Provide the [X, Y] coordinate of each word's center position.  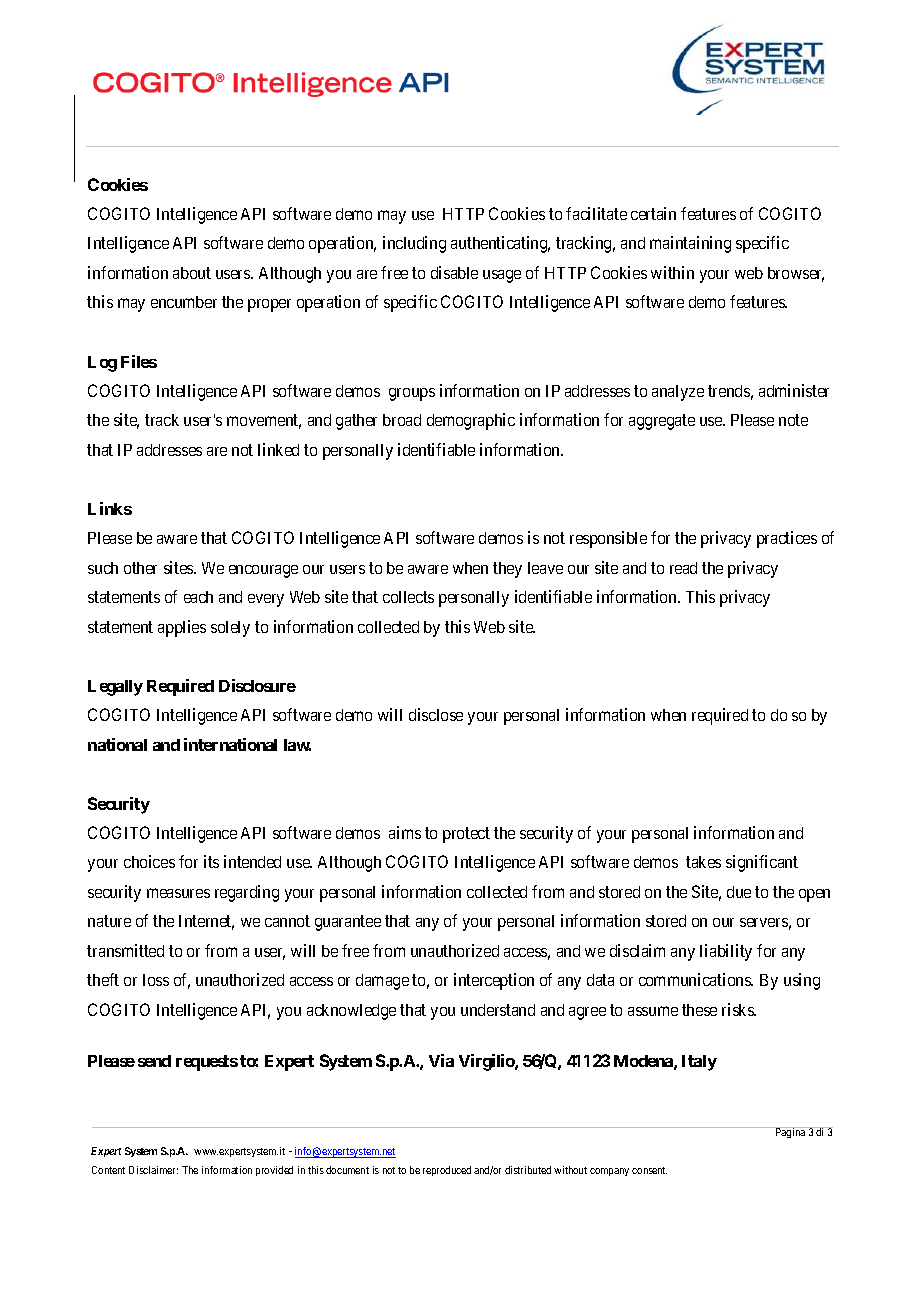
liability [726, 952]
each [198, 597]
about [192, 273]
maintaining [690, 244]
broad [402, 420]
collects [408, 597]
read [683, 568]
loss [156, 980]
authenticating [500, 244]
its [211, 861]
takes [703, 862]
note [793, 420]
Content [108, 1170]
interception [494, 981]
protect [466, 835]
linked [278, 449]
